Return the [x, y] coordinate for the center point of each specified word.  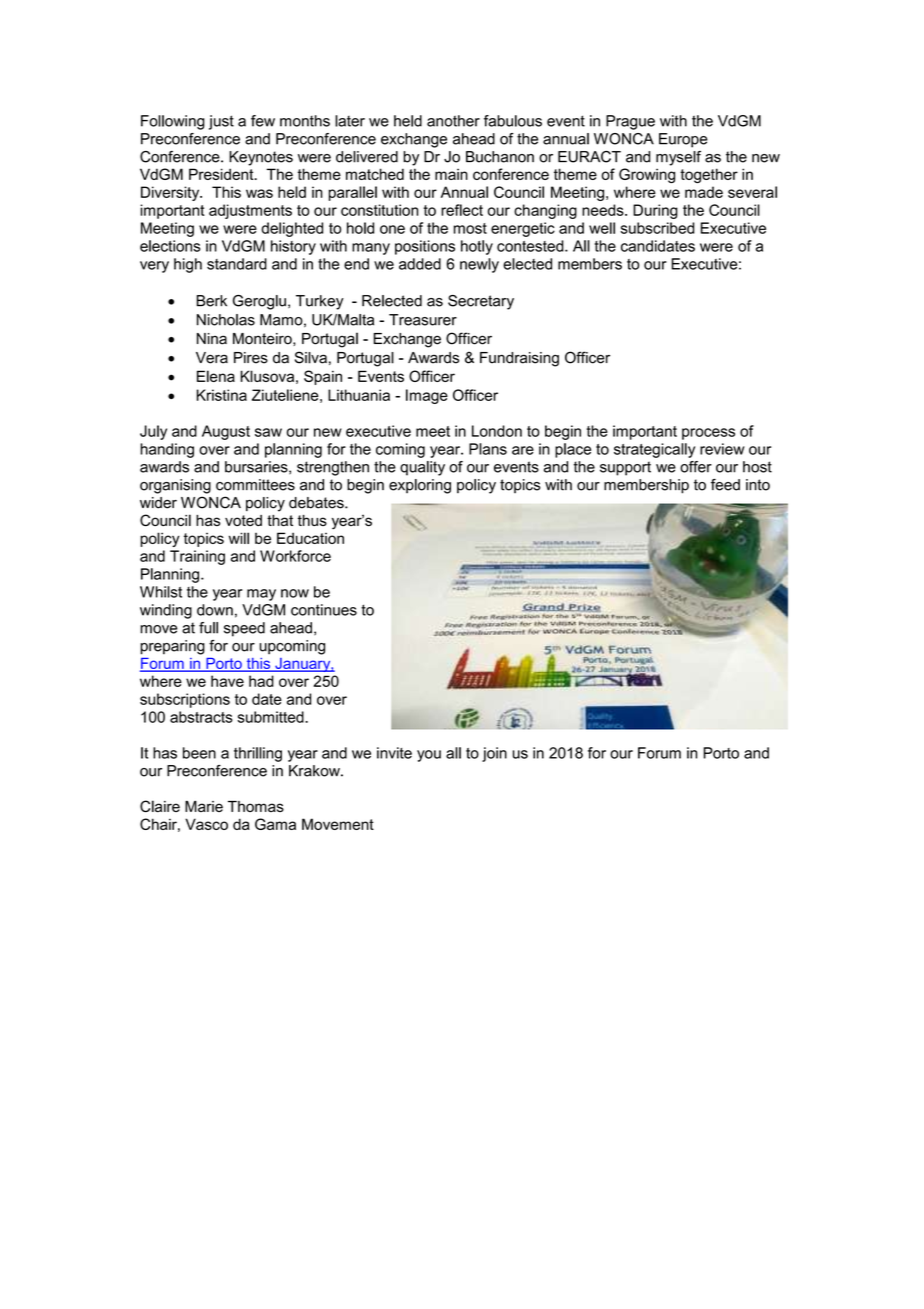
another [453, 121]
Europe [683, 140]
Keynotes [261, 158]
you [429, 756]
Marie [204, 806]
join [494, 754]
